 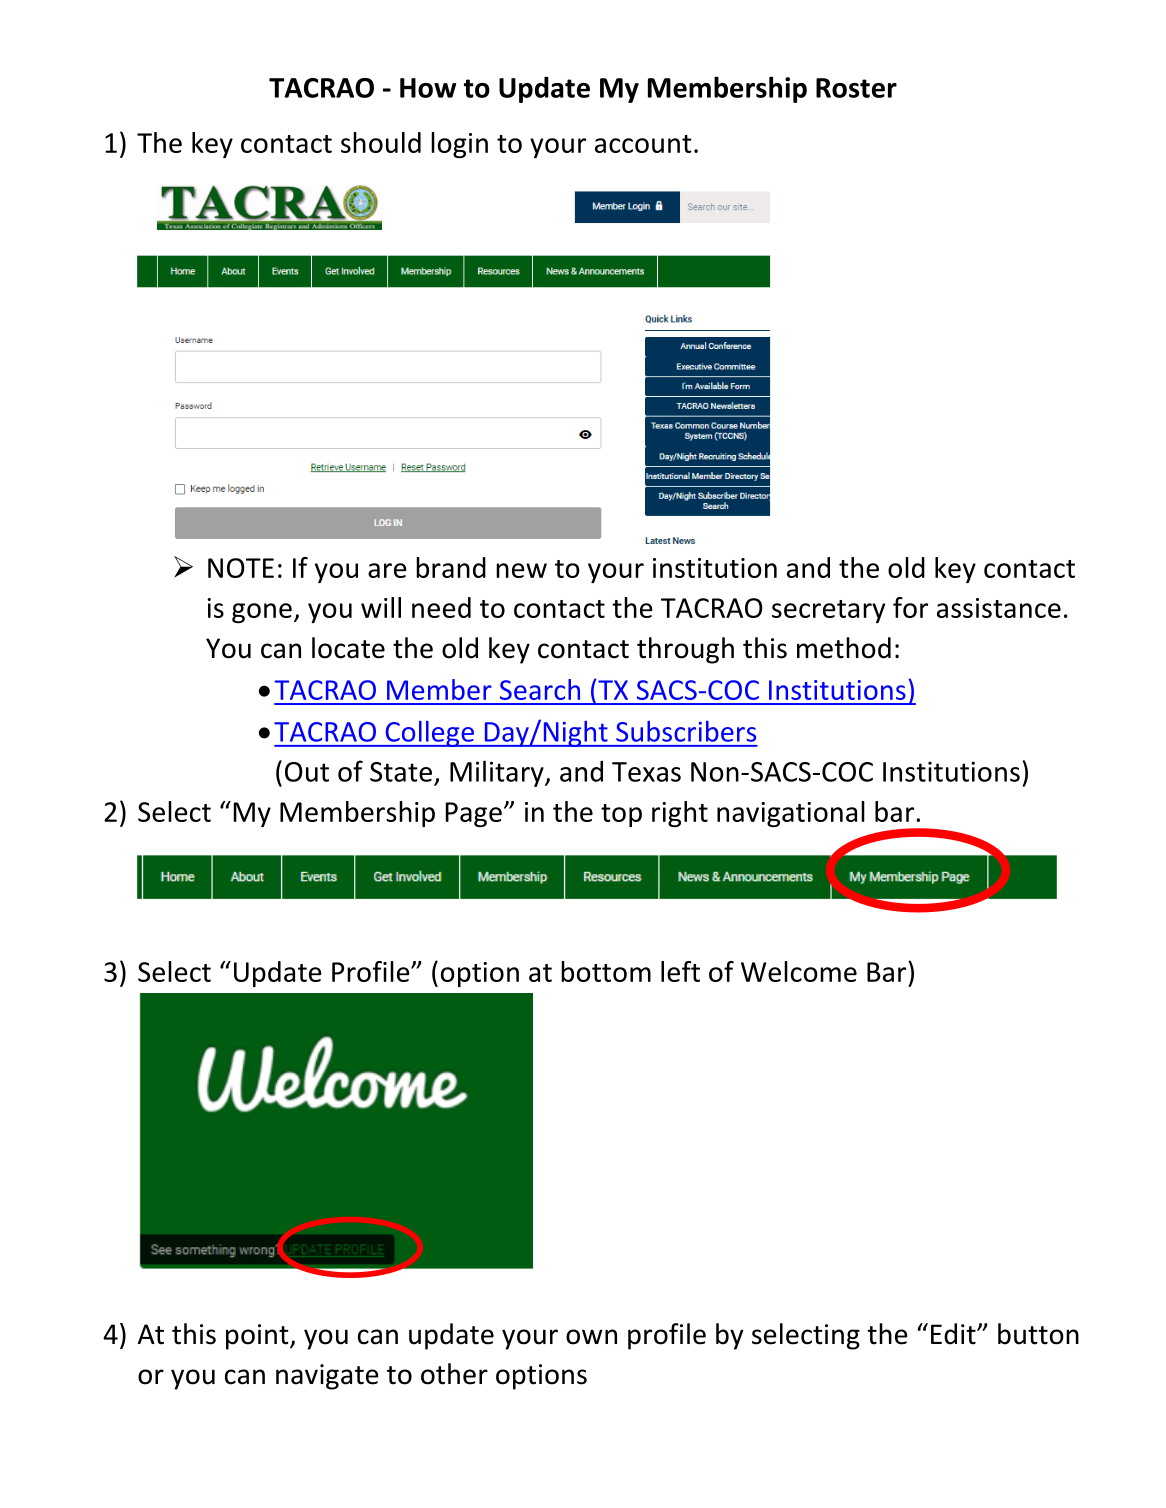 What do you see at coordinates (606, 971) in the screenshot?
I see `bottom` at bounding box center [606, 971].
